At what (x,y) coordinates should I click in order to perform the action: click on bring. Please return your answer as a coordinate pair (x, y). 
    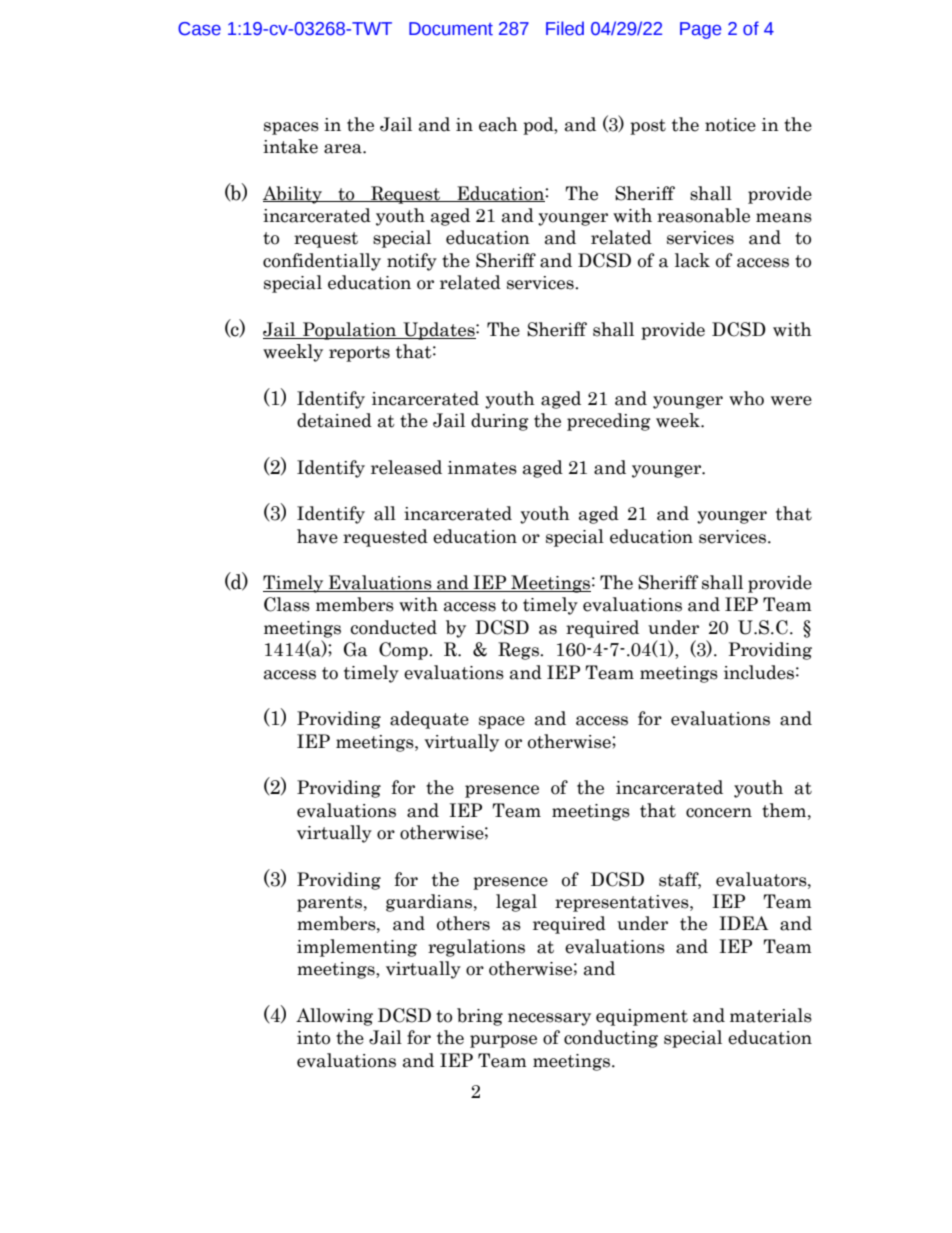
    Looking at the image, I should click on (480, 1017).
